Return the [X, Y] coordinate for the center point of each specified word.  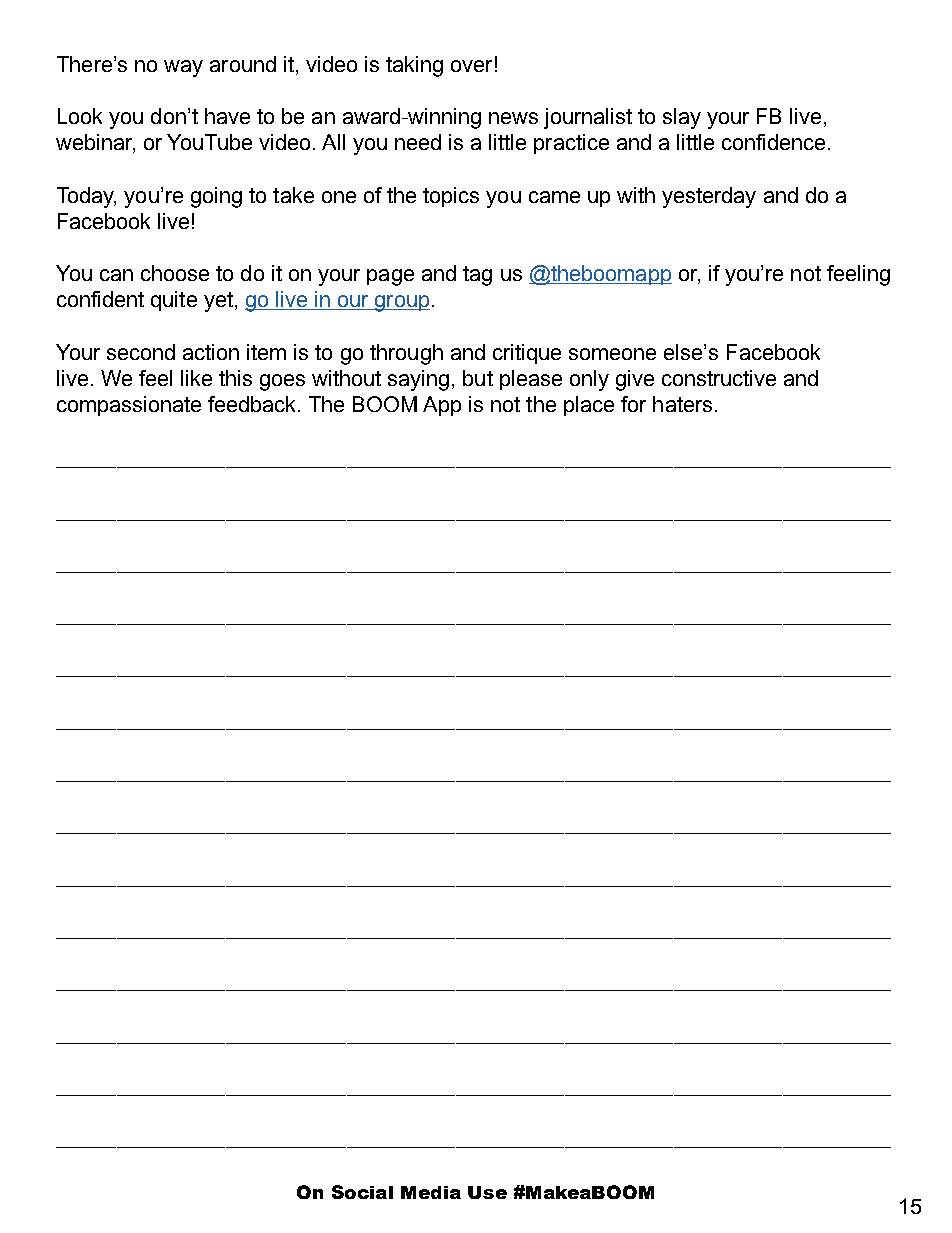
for [633, 404]
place [589, 406]
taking [414, 66]
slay [682, 118]
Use [487, 1192]
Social [362, 1192]
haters [682, 404]
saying [418, 380]
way [183, 68]
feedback [253, 404]
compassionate [129, 406]
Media [431, 1192]
